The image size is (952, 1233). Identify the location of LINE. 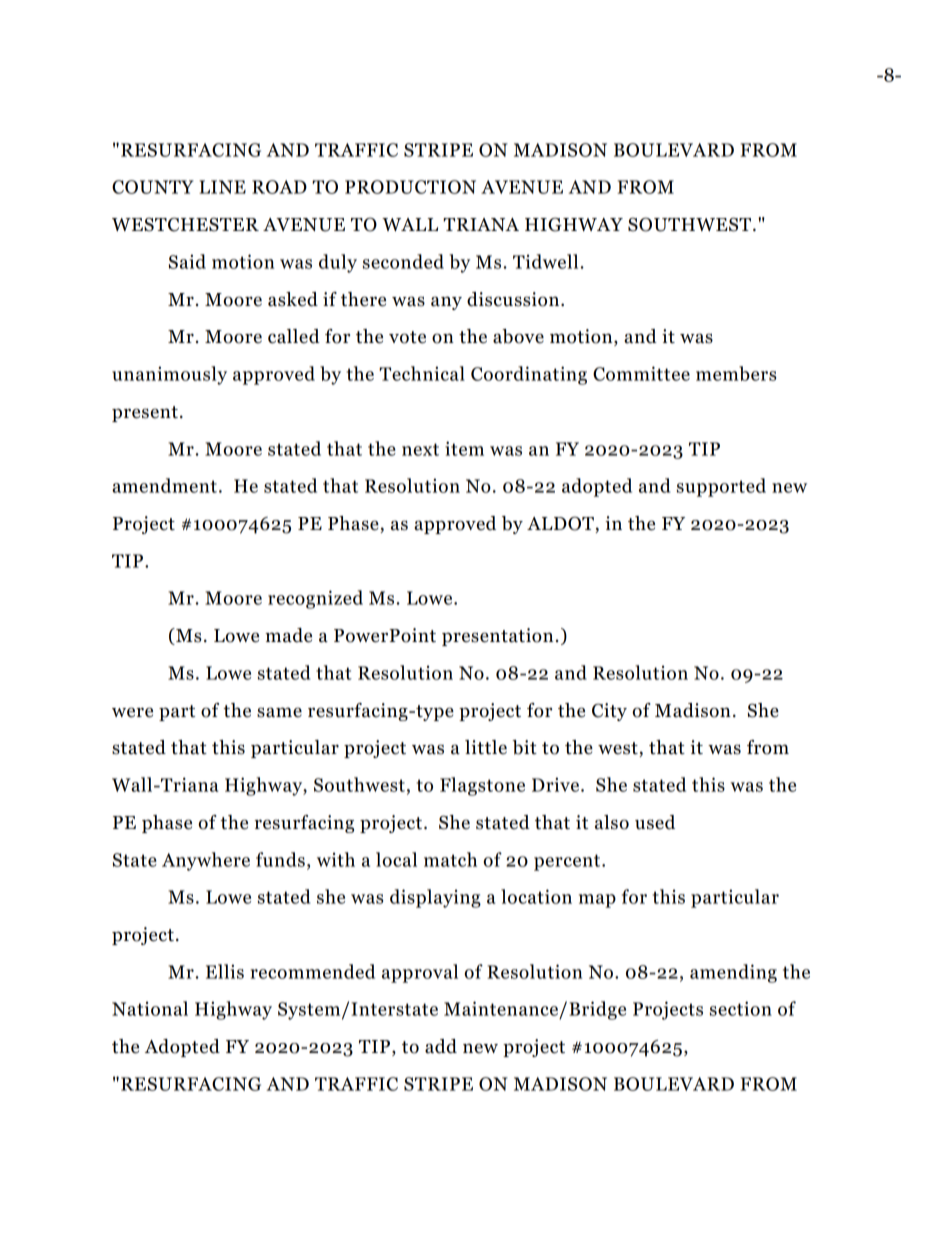
(222, 187).
